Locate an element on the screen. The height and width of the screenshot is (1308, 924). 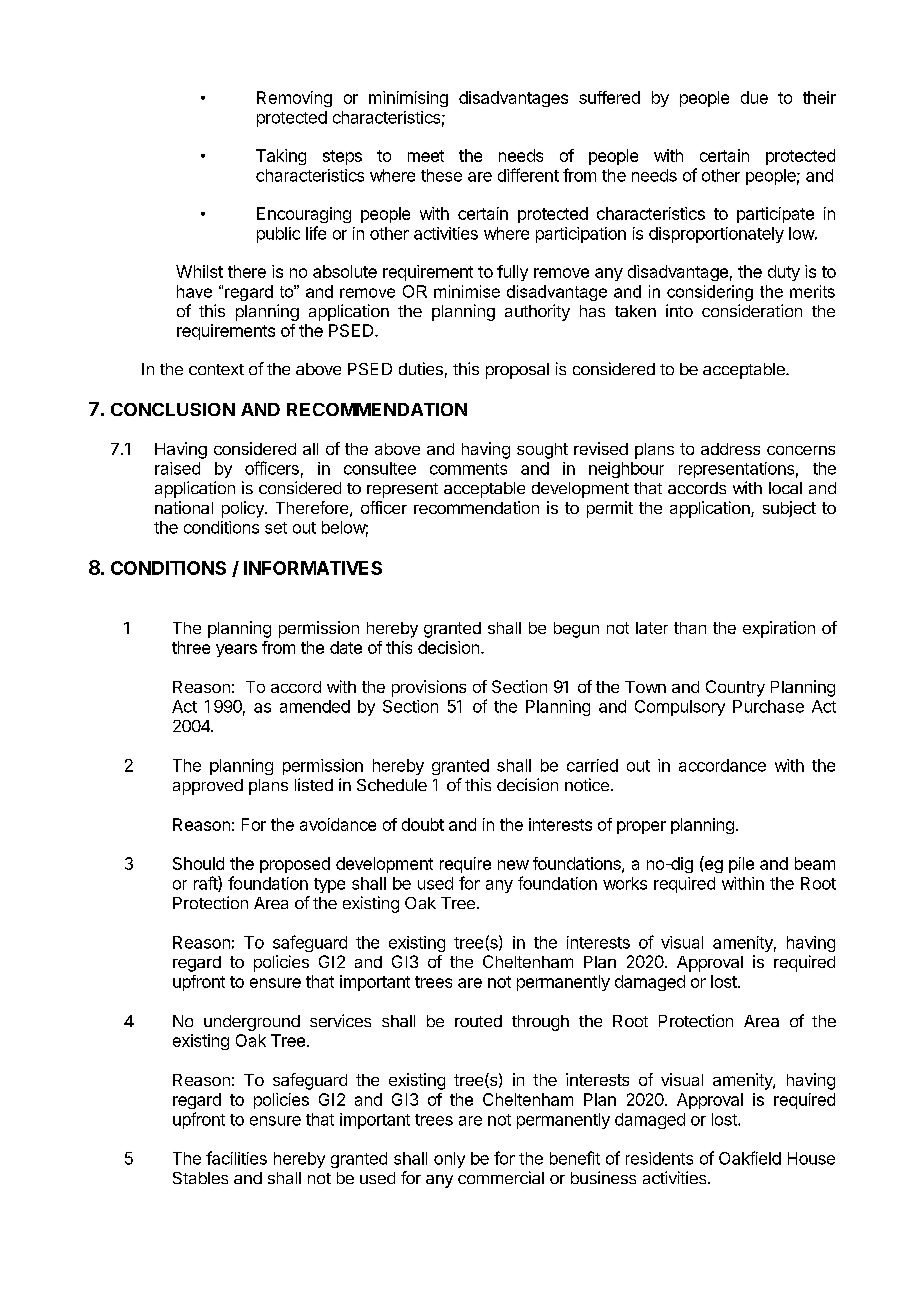
House is located at coordinates (811, 1158).
